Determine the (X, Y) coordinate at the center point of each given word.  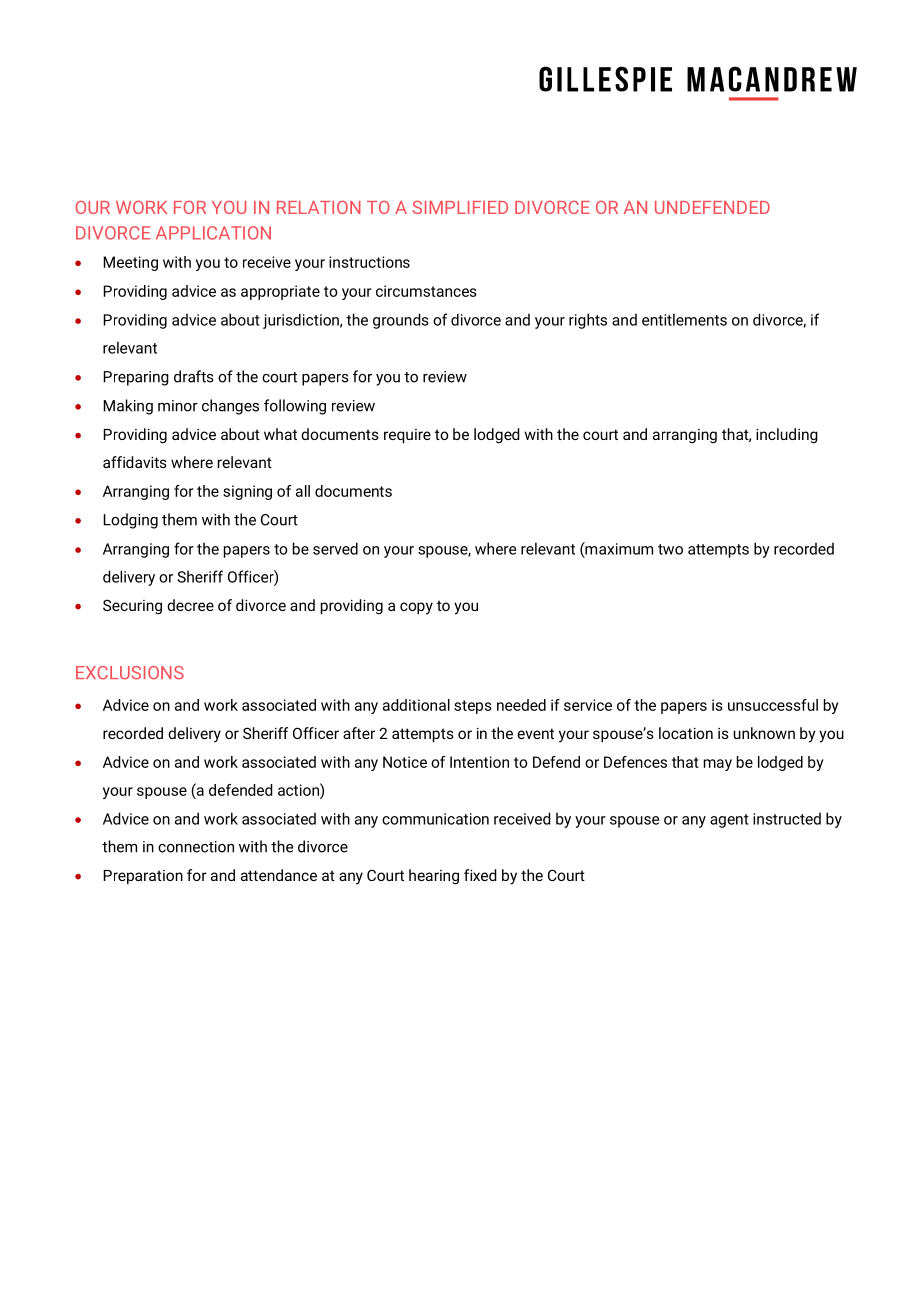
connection (196, 847)
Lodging (130, 521)
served (335, 548)
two (670, 549)
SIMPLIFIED (460, 207)
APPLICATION (213, 233)
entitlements (684, 319)
